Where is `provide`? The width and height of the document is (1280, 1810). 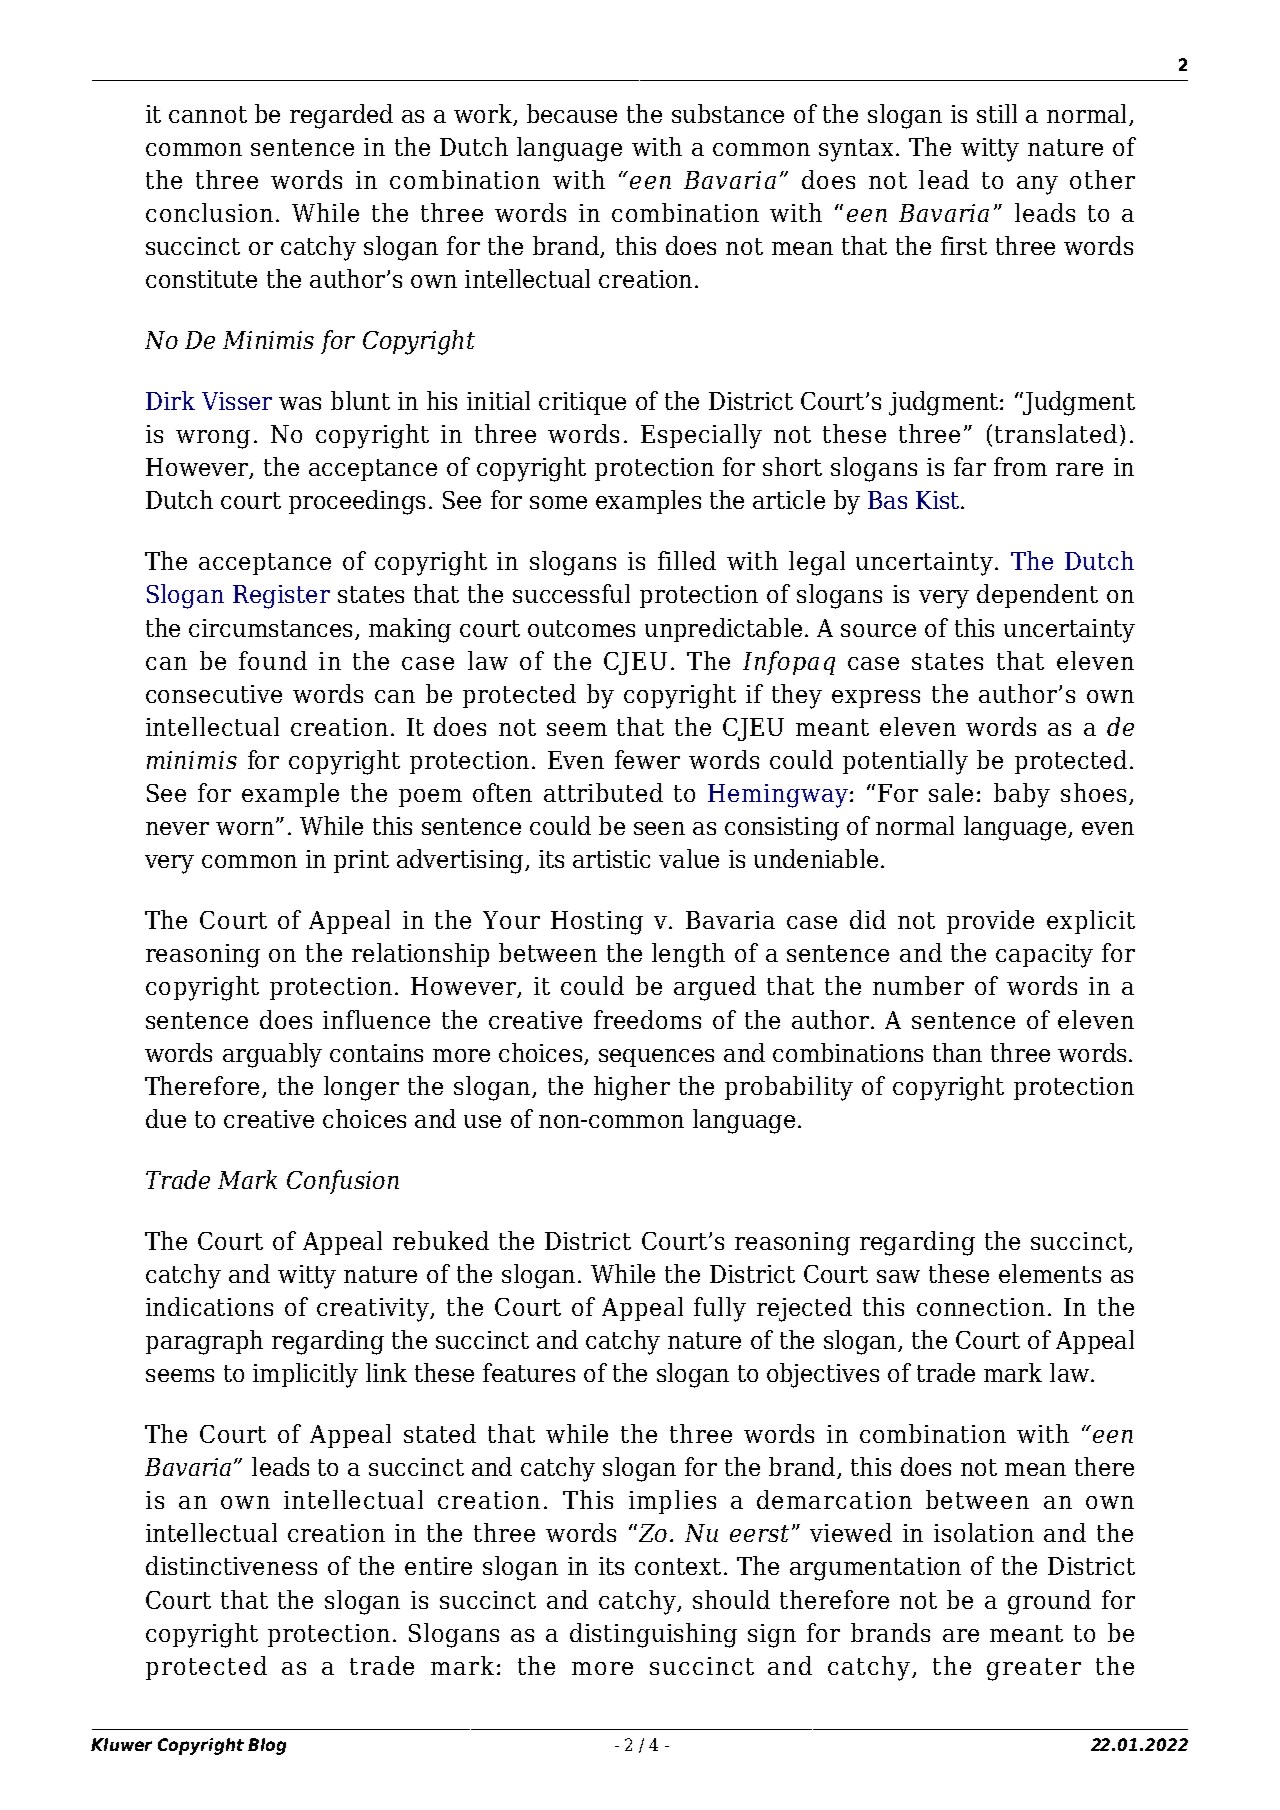
provide is located at coordinates (990, 922).
